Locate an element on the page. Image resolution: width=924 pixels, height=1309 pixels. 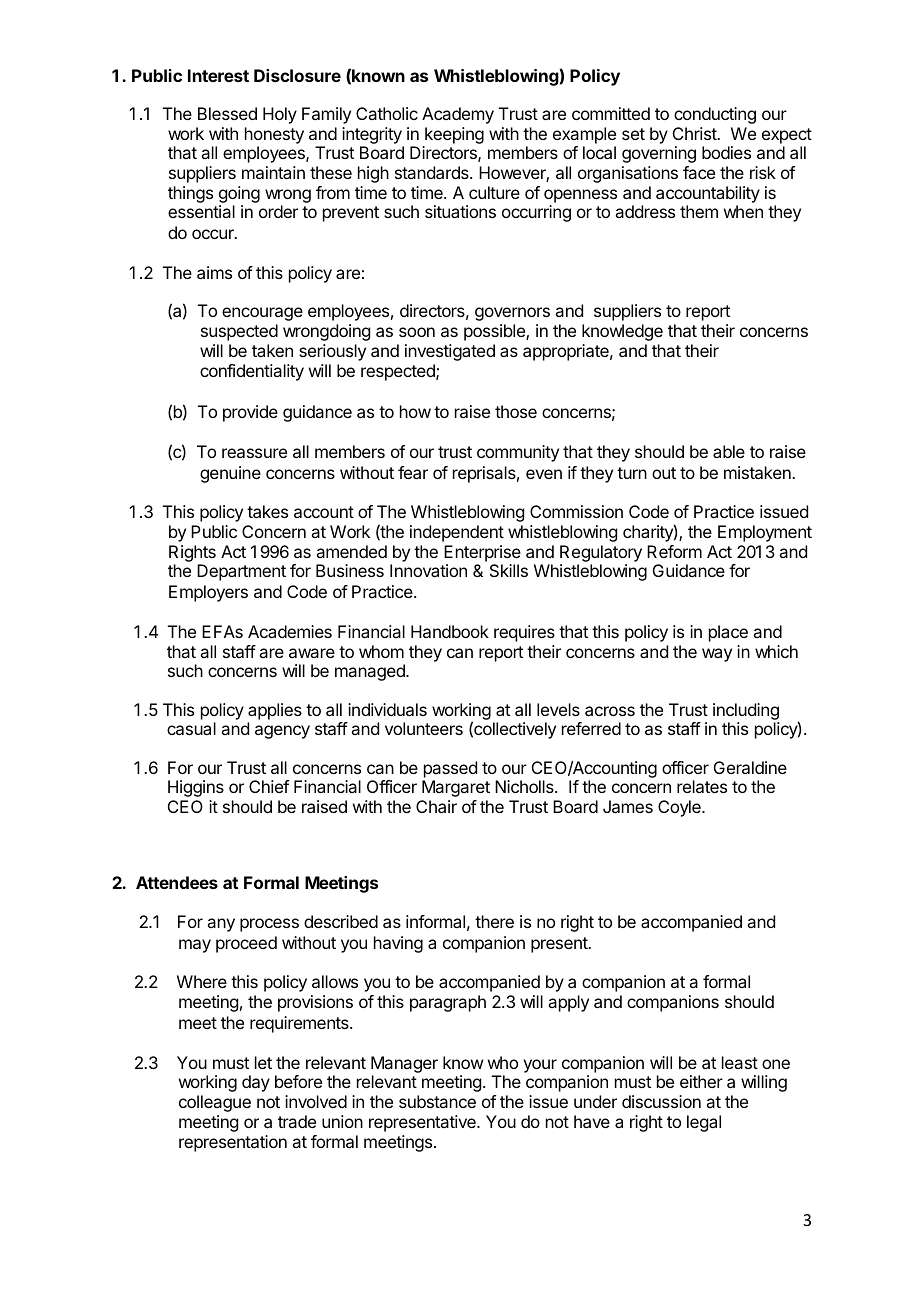
Academy is located at coordinates (458, 115).
